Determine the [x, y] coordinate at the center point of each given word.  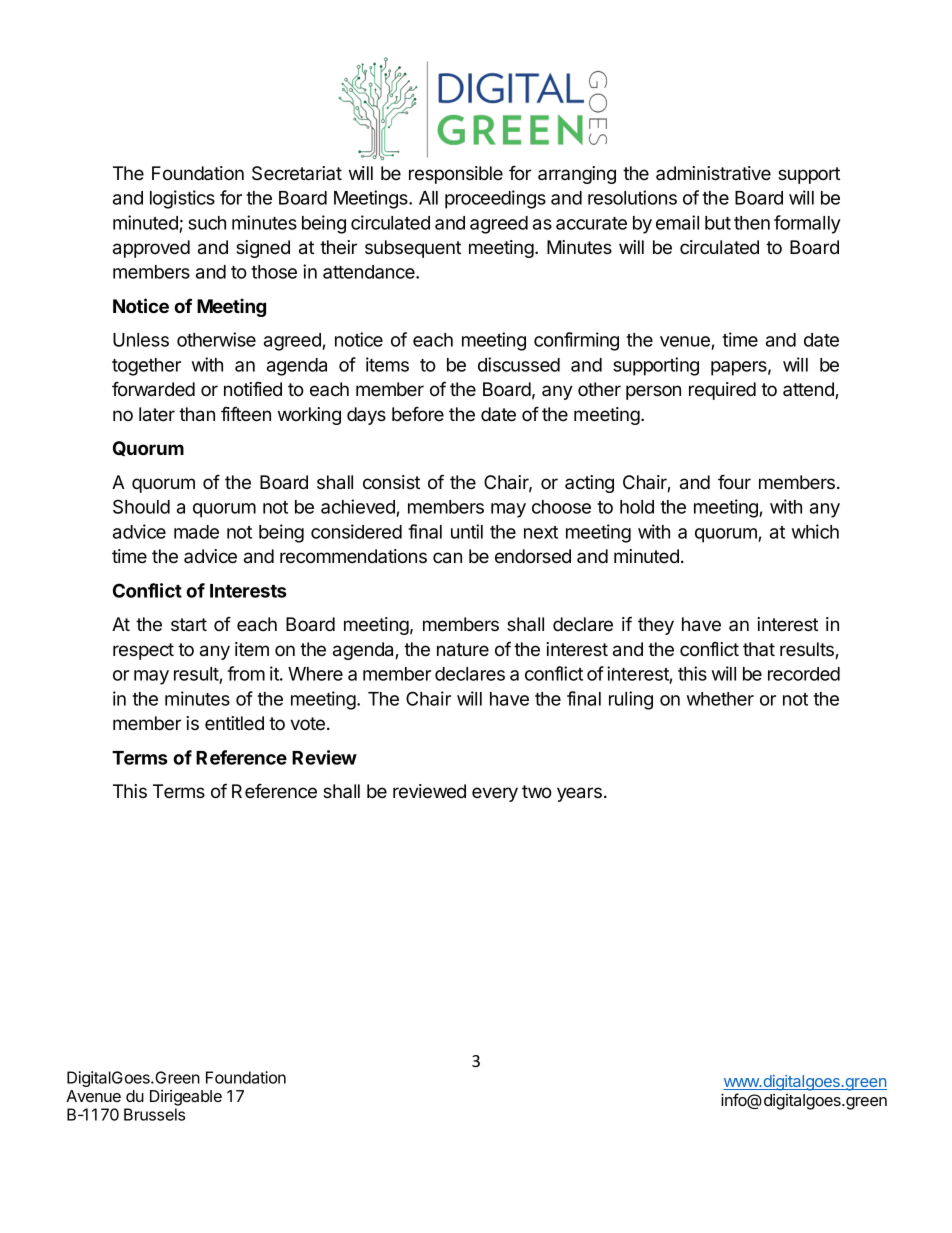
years [579, 794]
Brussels [154, 1114]
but [718, 223]
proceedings [495, 199]
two [537, 792]
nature [463, 650]
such [207, 223]
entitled [234, 723]
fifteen [246, 413]
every [495, 794]
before [418, 414]
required [722, 391]
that [759, 649]
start [189, 624]
